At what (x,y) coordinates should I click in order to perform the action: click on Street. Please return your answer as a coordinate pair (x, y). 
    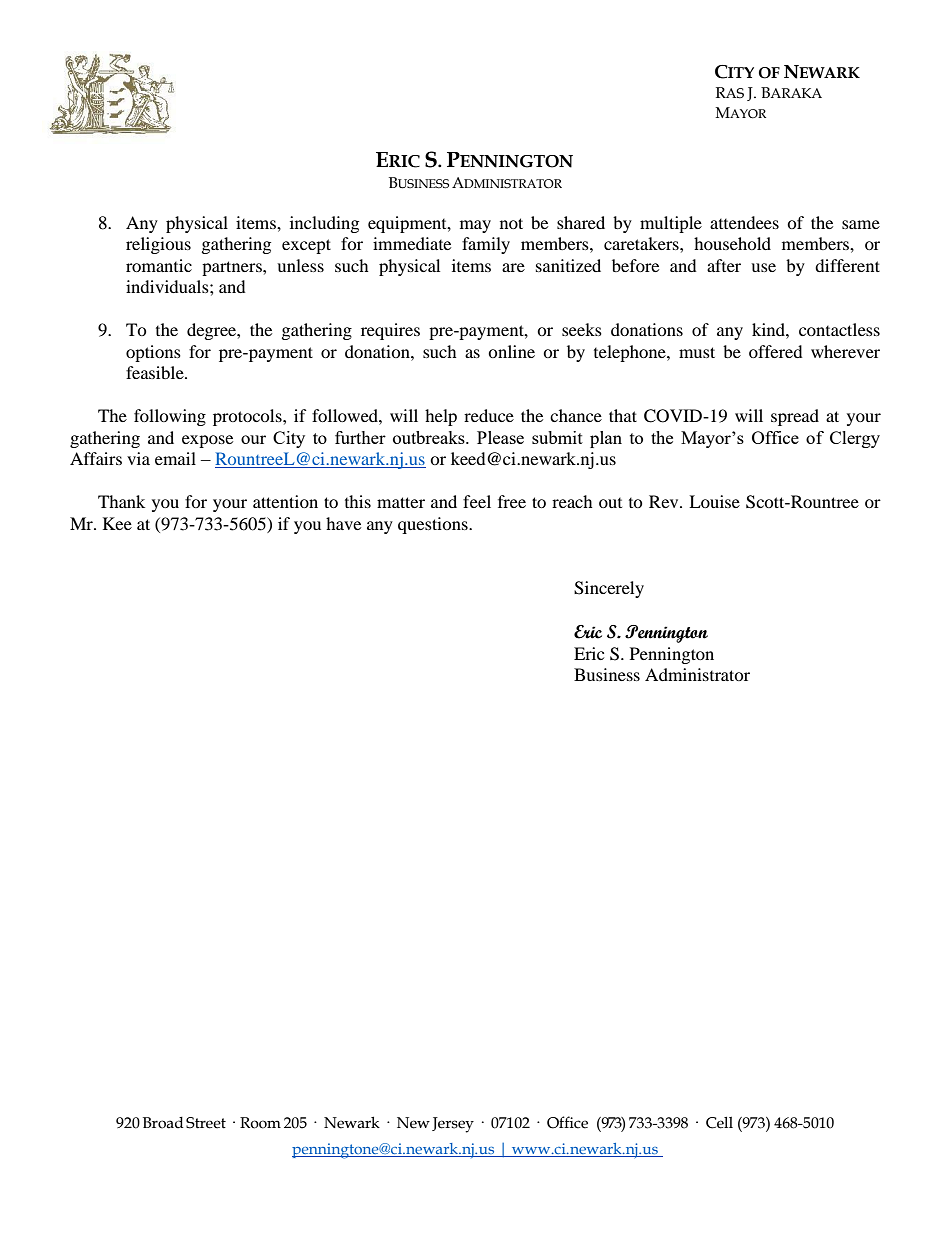
    Looking at the image, I should click on (206, 1123).
